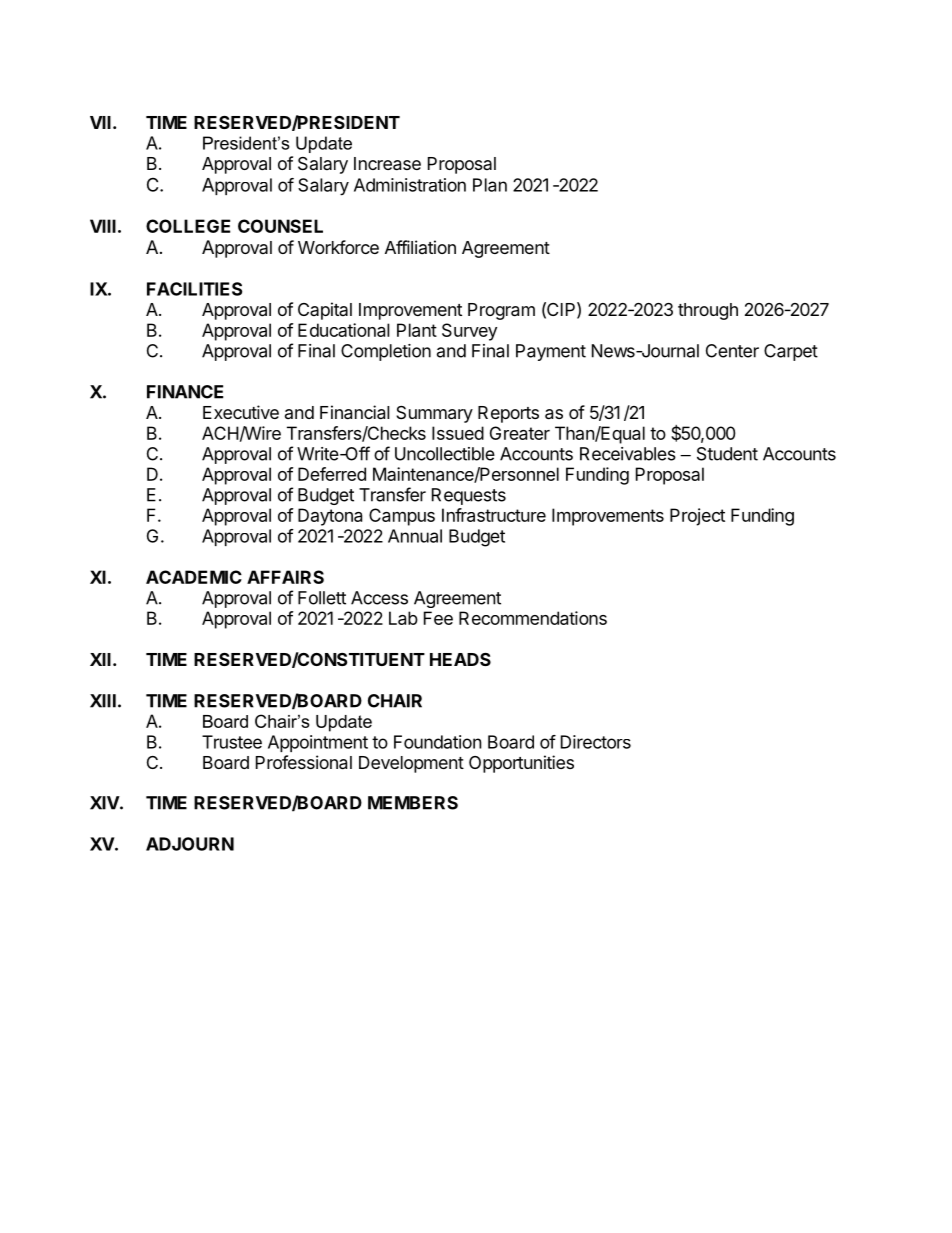 This image has height=1233, width=952. Describe the element at coordinates (194, 289) in the image. I see `FACILITIES` at that location.
